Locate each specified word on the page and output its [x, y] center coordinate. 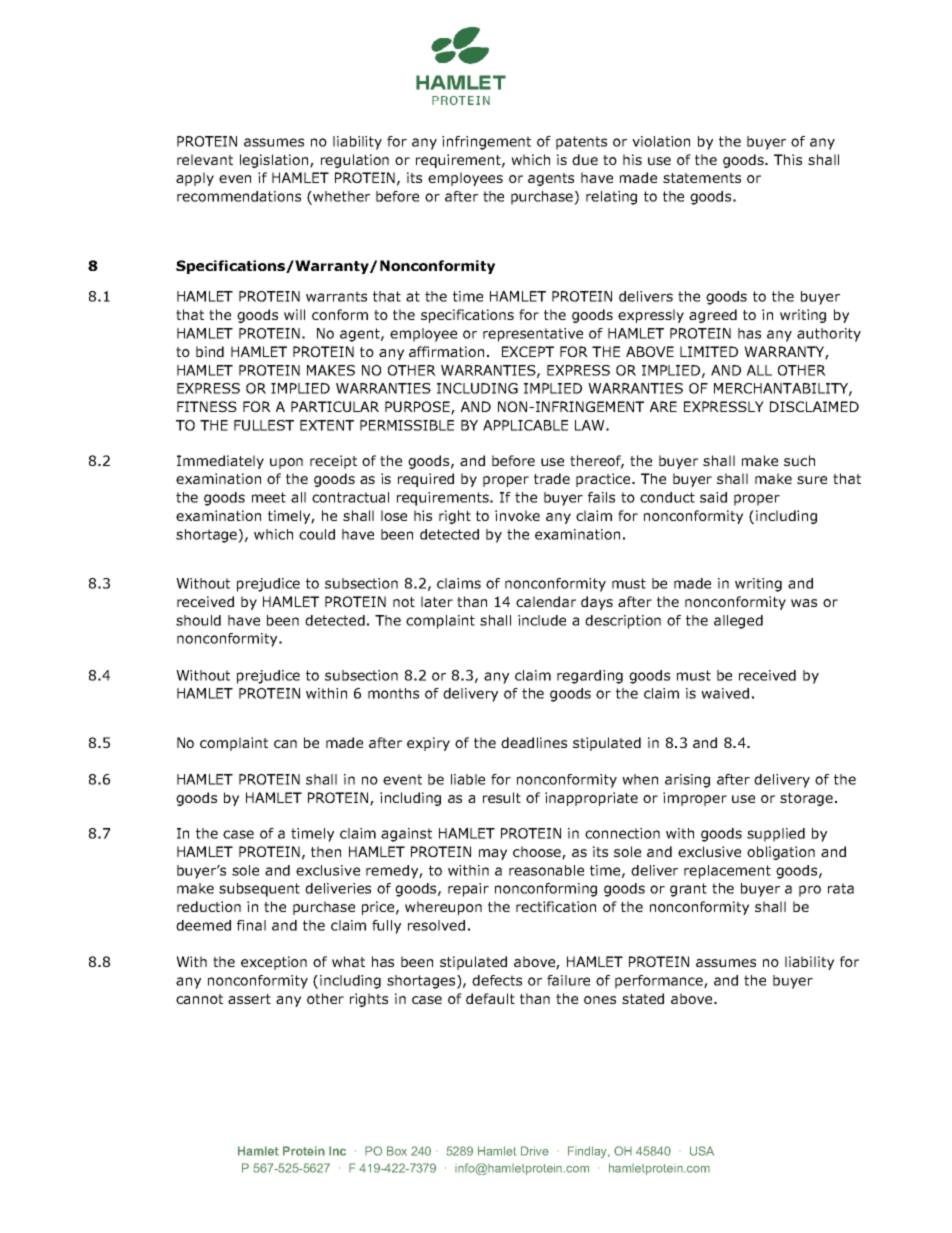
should [198, 620]
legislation [275, 161]
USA [702, 1151]
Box [397, 1151]
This [788, 159]
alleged [738, 622]
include [542, 620]
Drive [535, 1151]
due [585, 159]
